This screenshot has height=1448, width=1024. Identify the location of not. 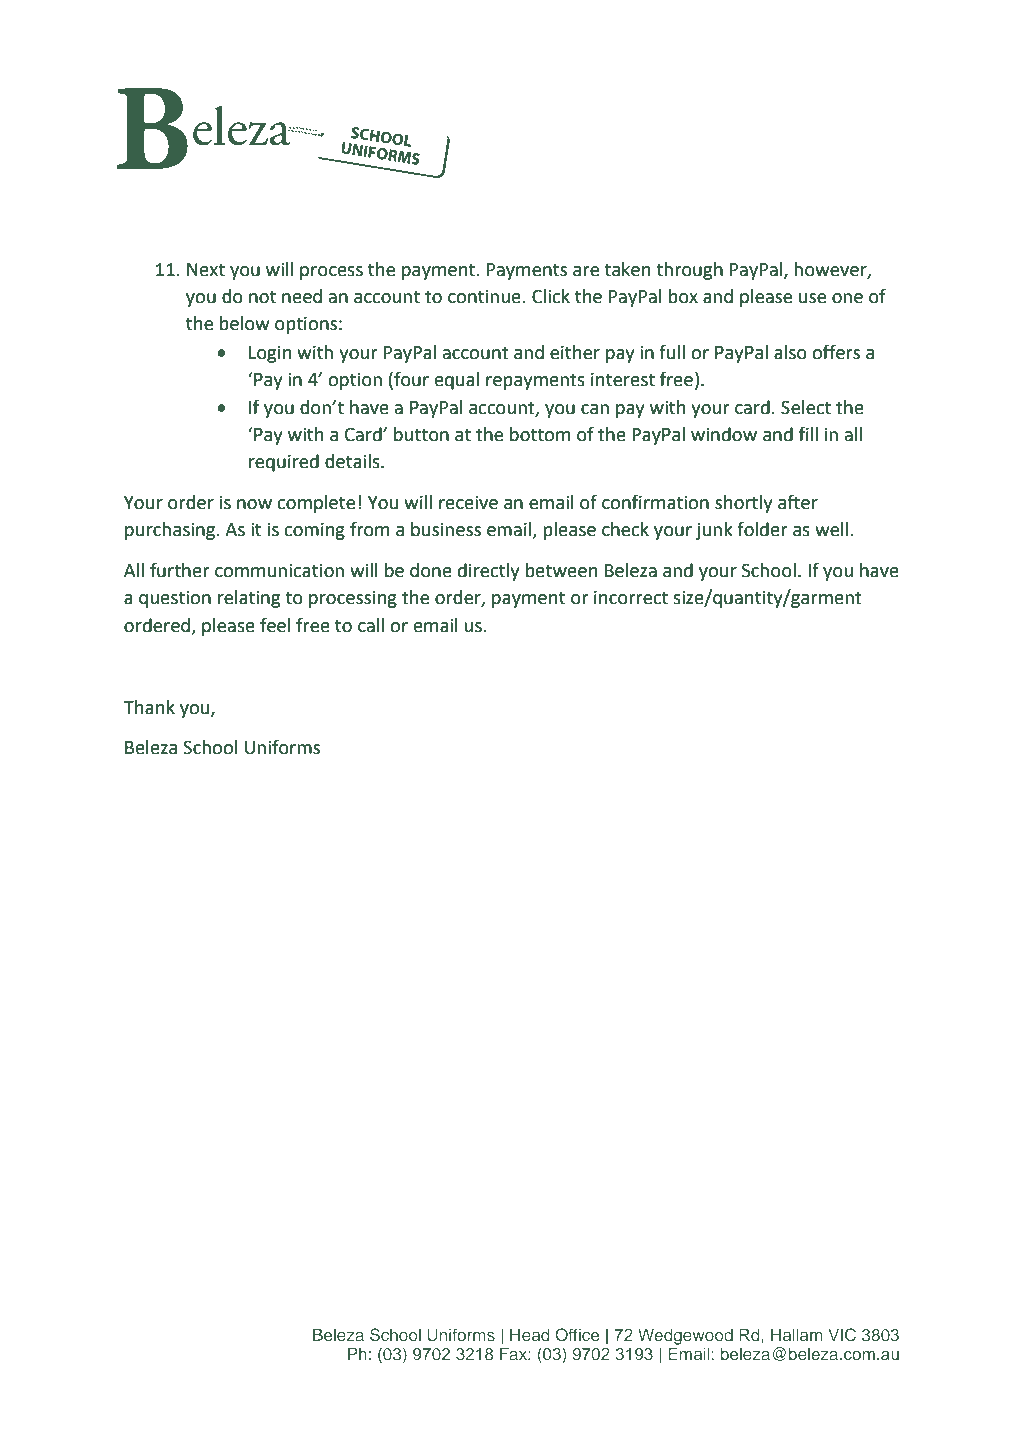
(262, 297).
